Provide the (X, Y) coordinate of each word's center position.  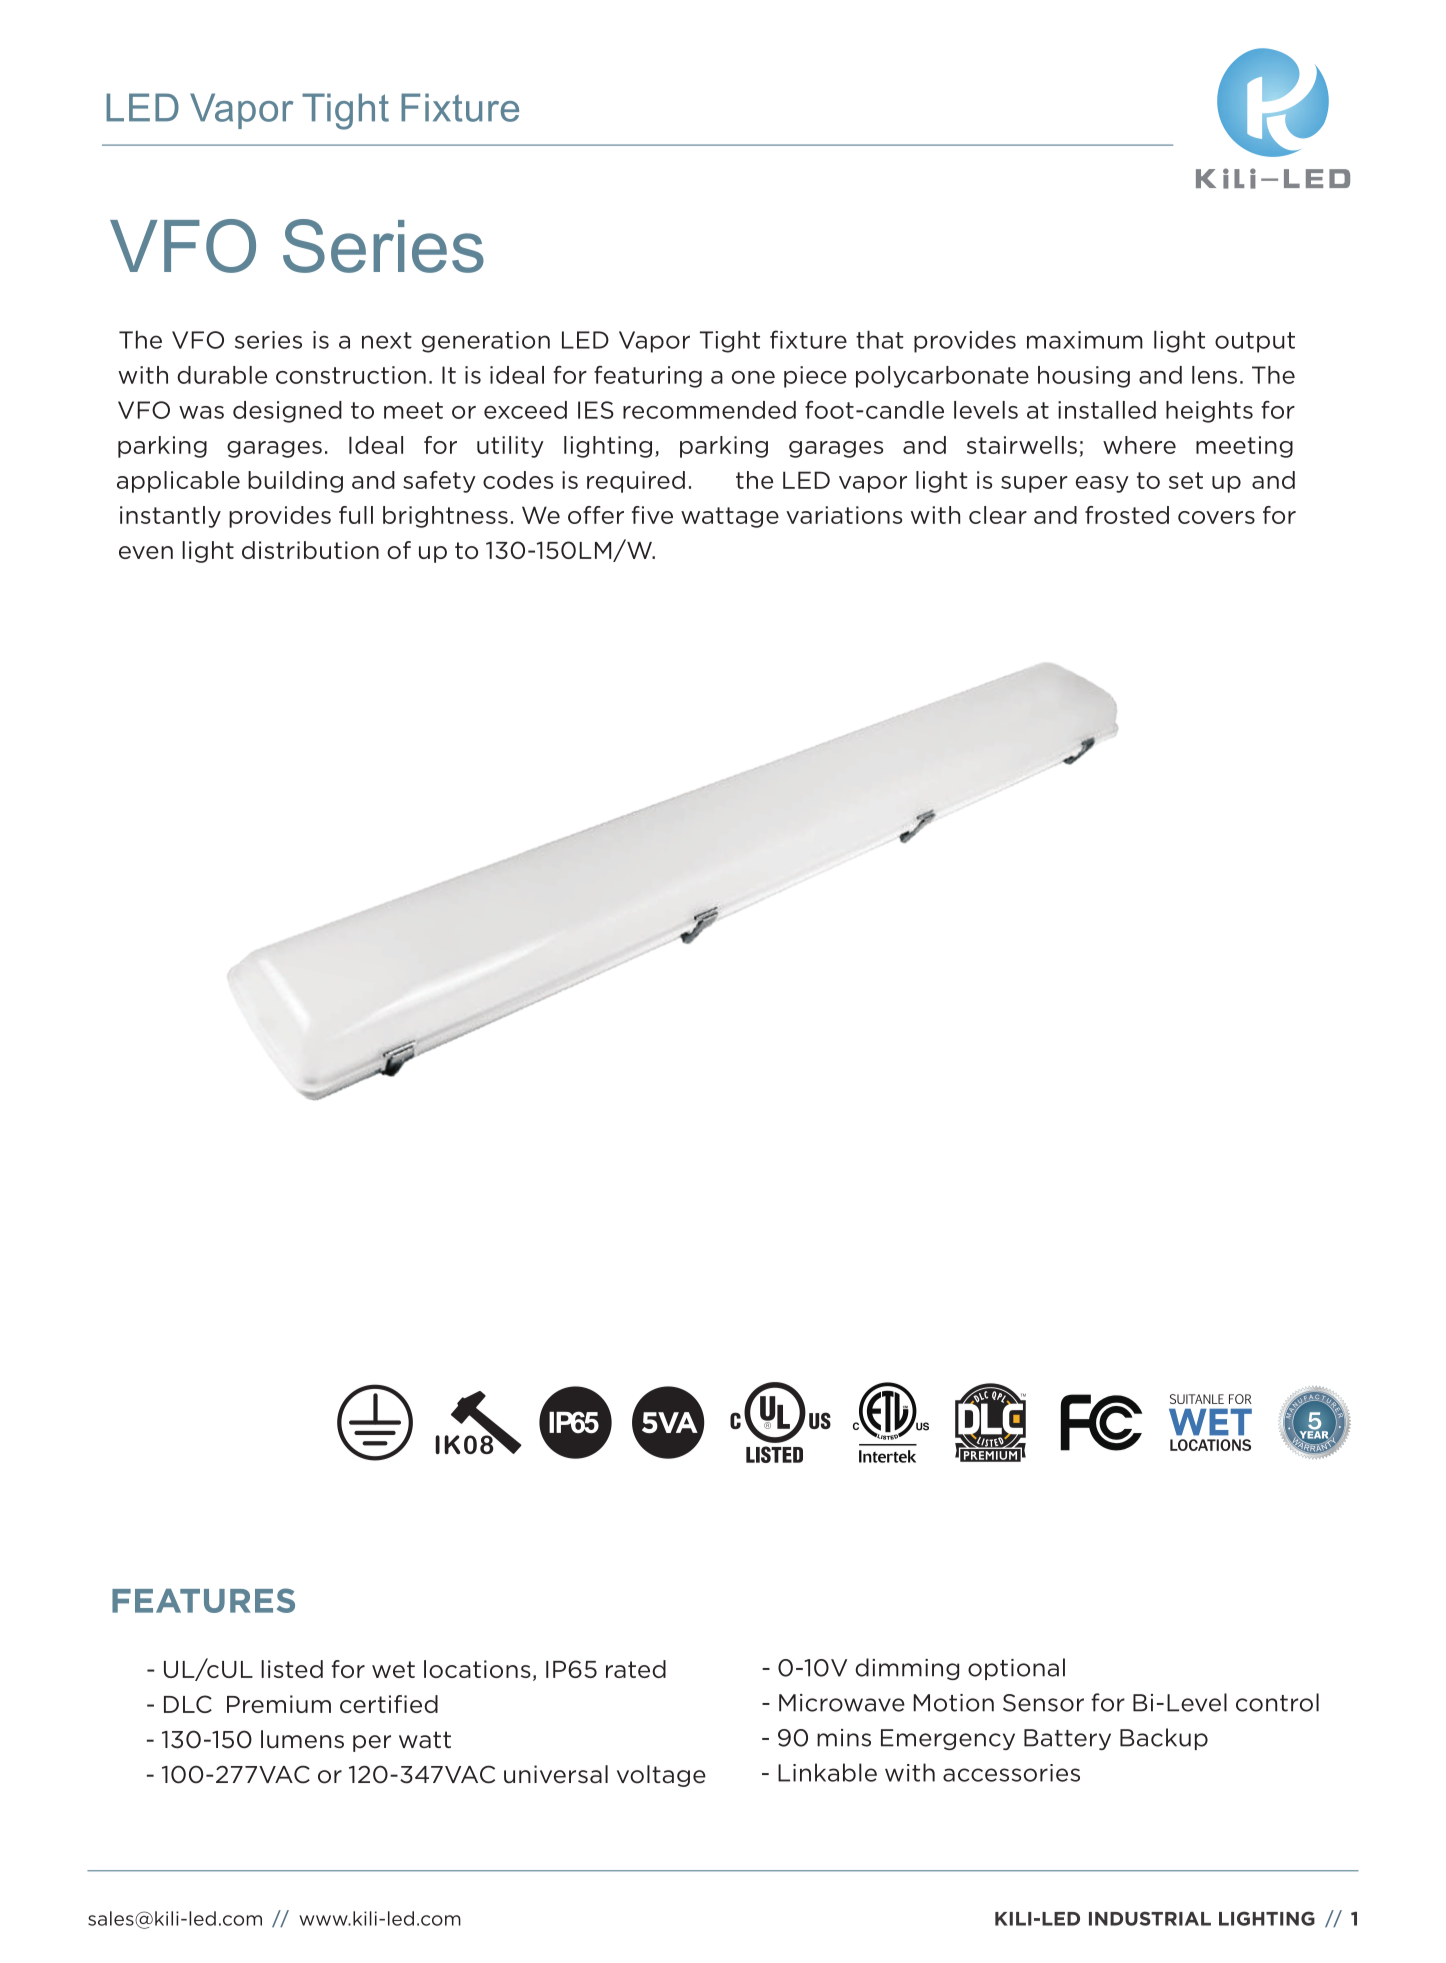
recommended (709, 410)
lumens (302, 1739)
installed (1107, 410)
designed (287, 412)
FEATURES (203, 1600)
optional (1016, 1669)
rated (636, 1669)
